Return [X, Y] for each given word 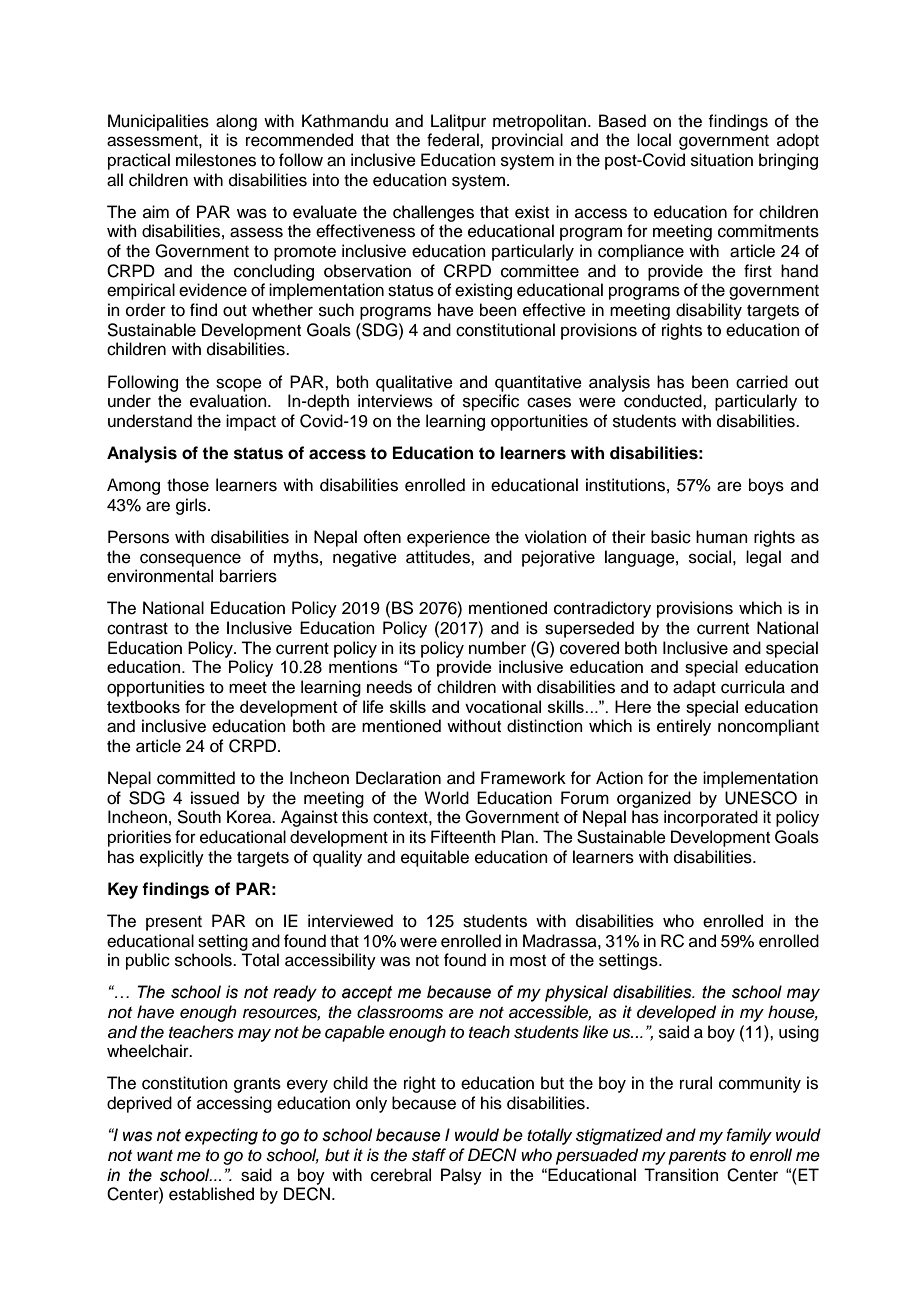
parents [697, 1157]
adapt [694, 688]
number [497, 648]
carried [762, 382]
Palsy [461, 1176]
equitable [435, 858]
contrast [137, 629]
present [174, 923]
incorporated [711, 818]
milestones [216, 160]
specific [491, 402]
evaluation [229, 401]
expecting [221, 1136]
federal [454, 140]
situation [722, 160]
